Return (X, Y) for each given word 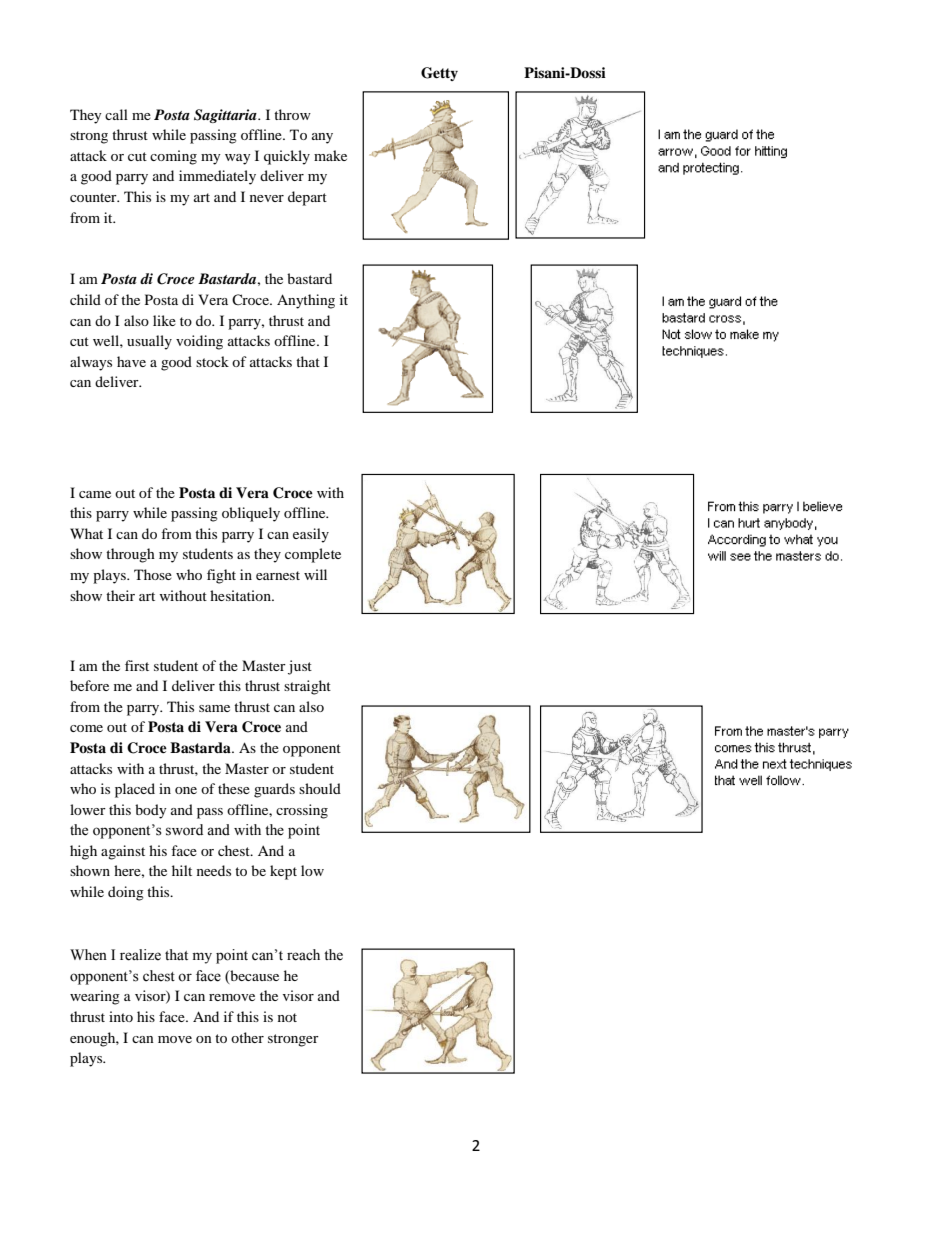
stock (212, 361)
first (137, 665)
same (214, 708)
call (116, 114)
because (253, 976)
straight (307, 687)
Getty (439, 74)
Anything (306, 301)
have (131, 361)
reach (303, 955)
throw (292, 114)
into (121, 1016)
